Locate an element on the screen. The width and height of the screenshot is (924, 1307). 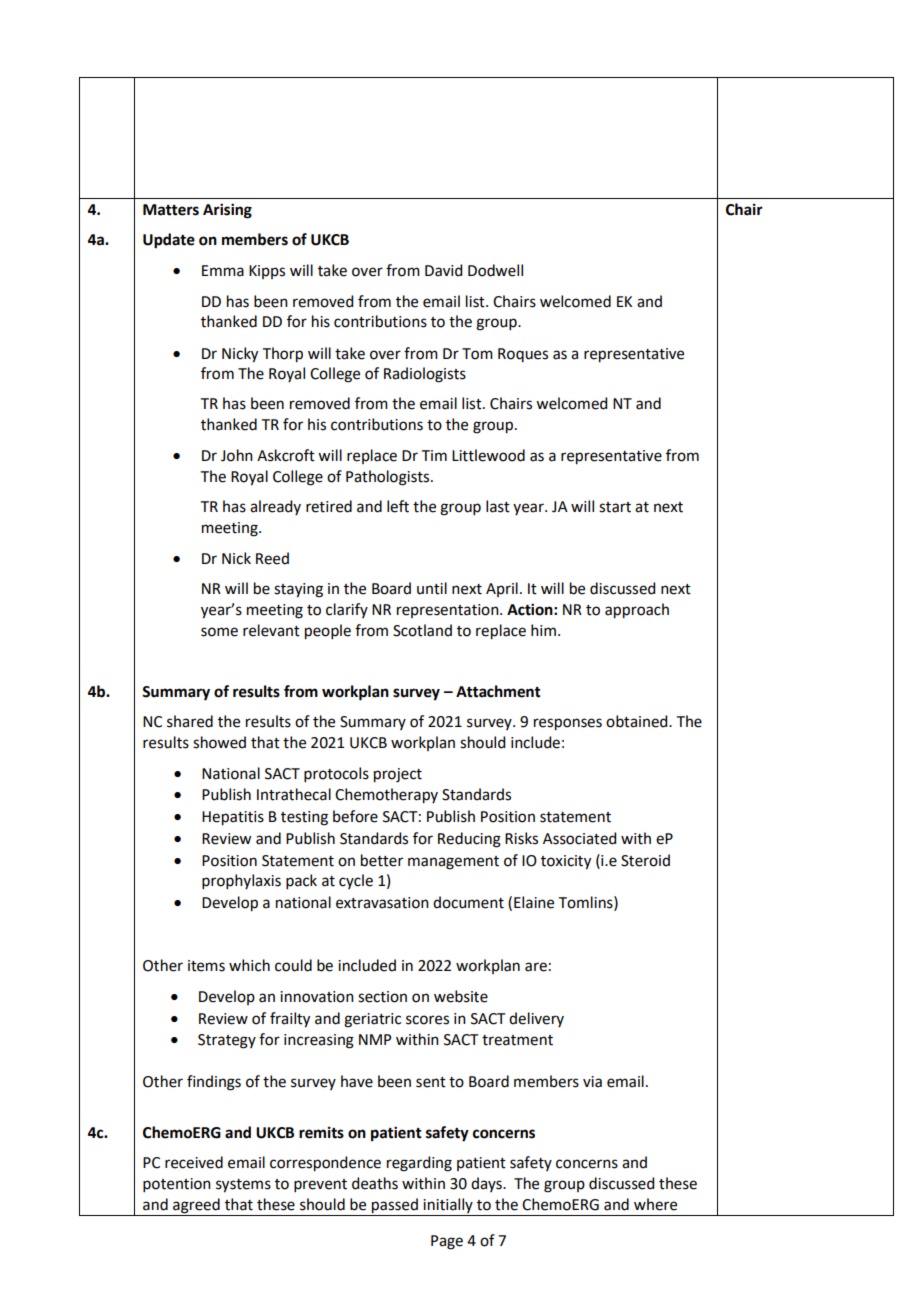
Strategy is located at coordinates (227, 1041).
